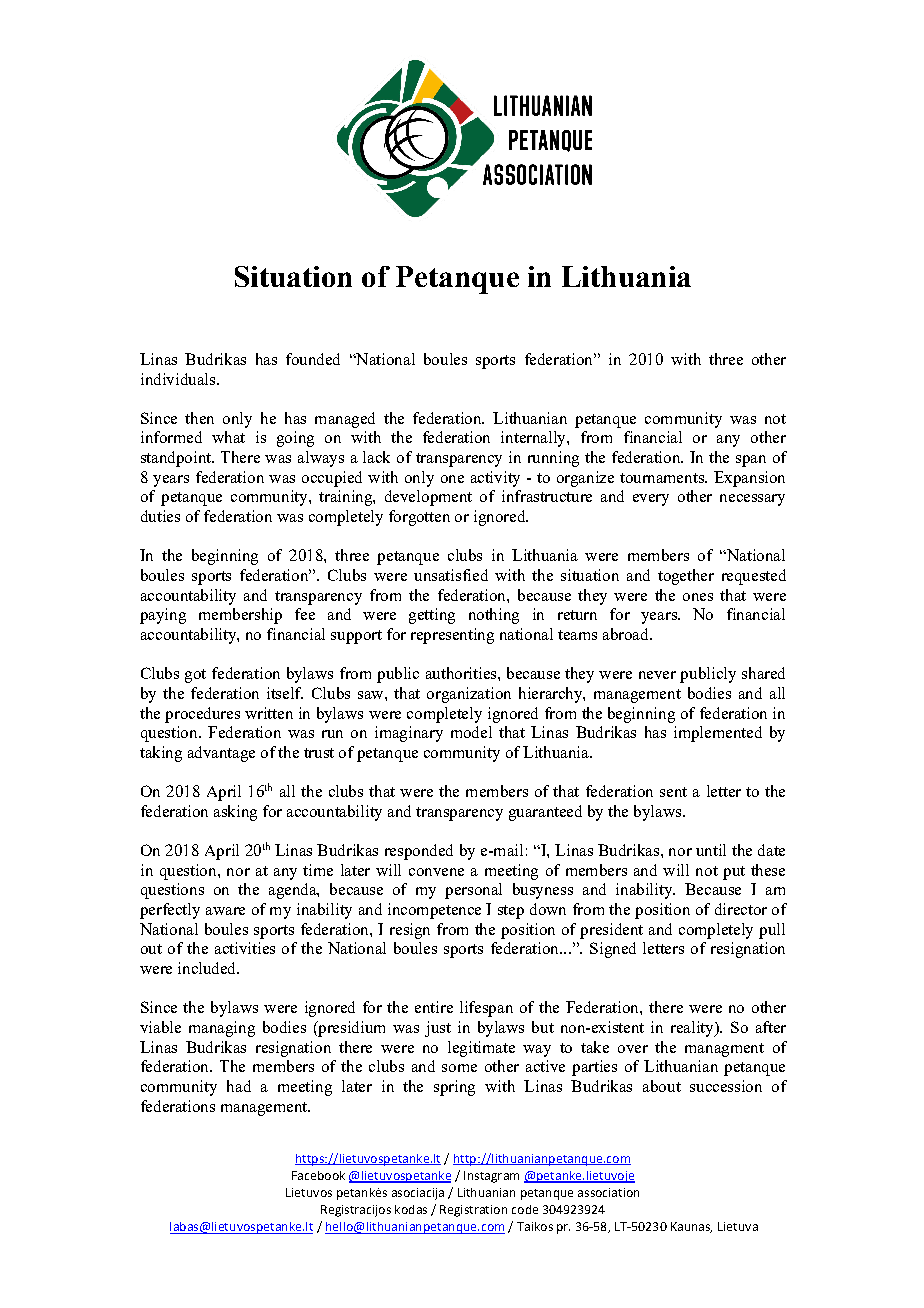  What do you see at coordinates (318, 1175) in the screenshot?
I see `Facebook` at bounding box center [318, 1175].
